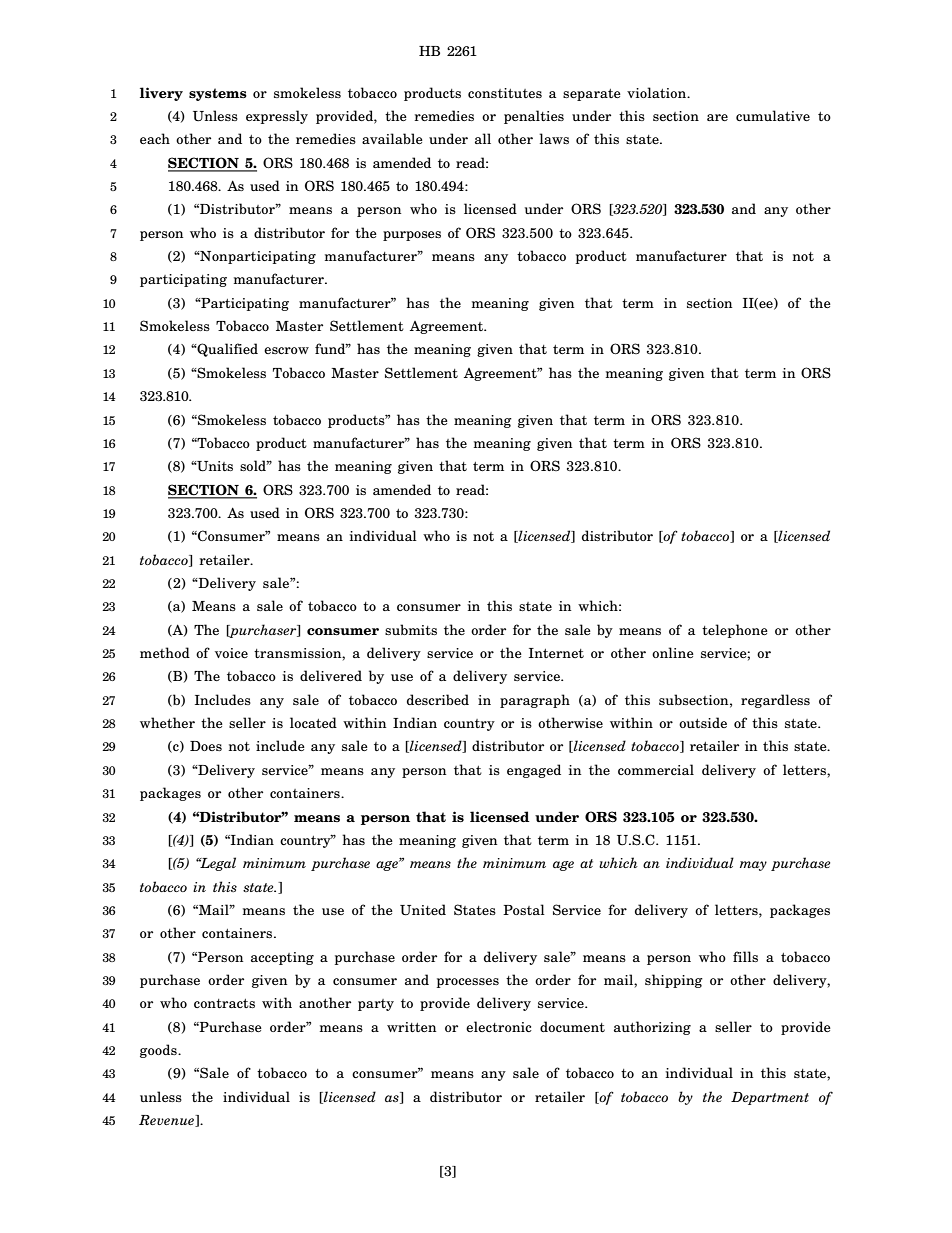 This page has height=1233, width=952. Describe the element at coordinates (411, 629) in the page. I see `submits` at that location.
